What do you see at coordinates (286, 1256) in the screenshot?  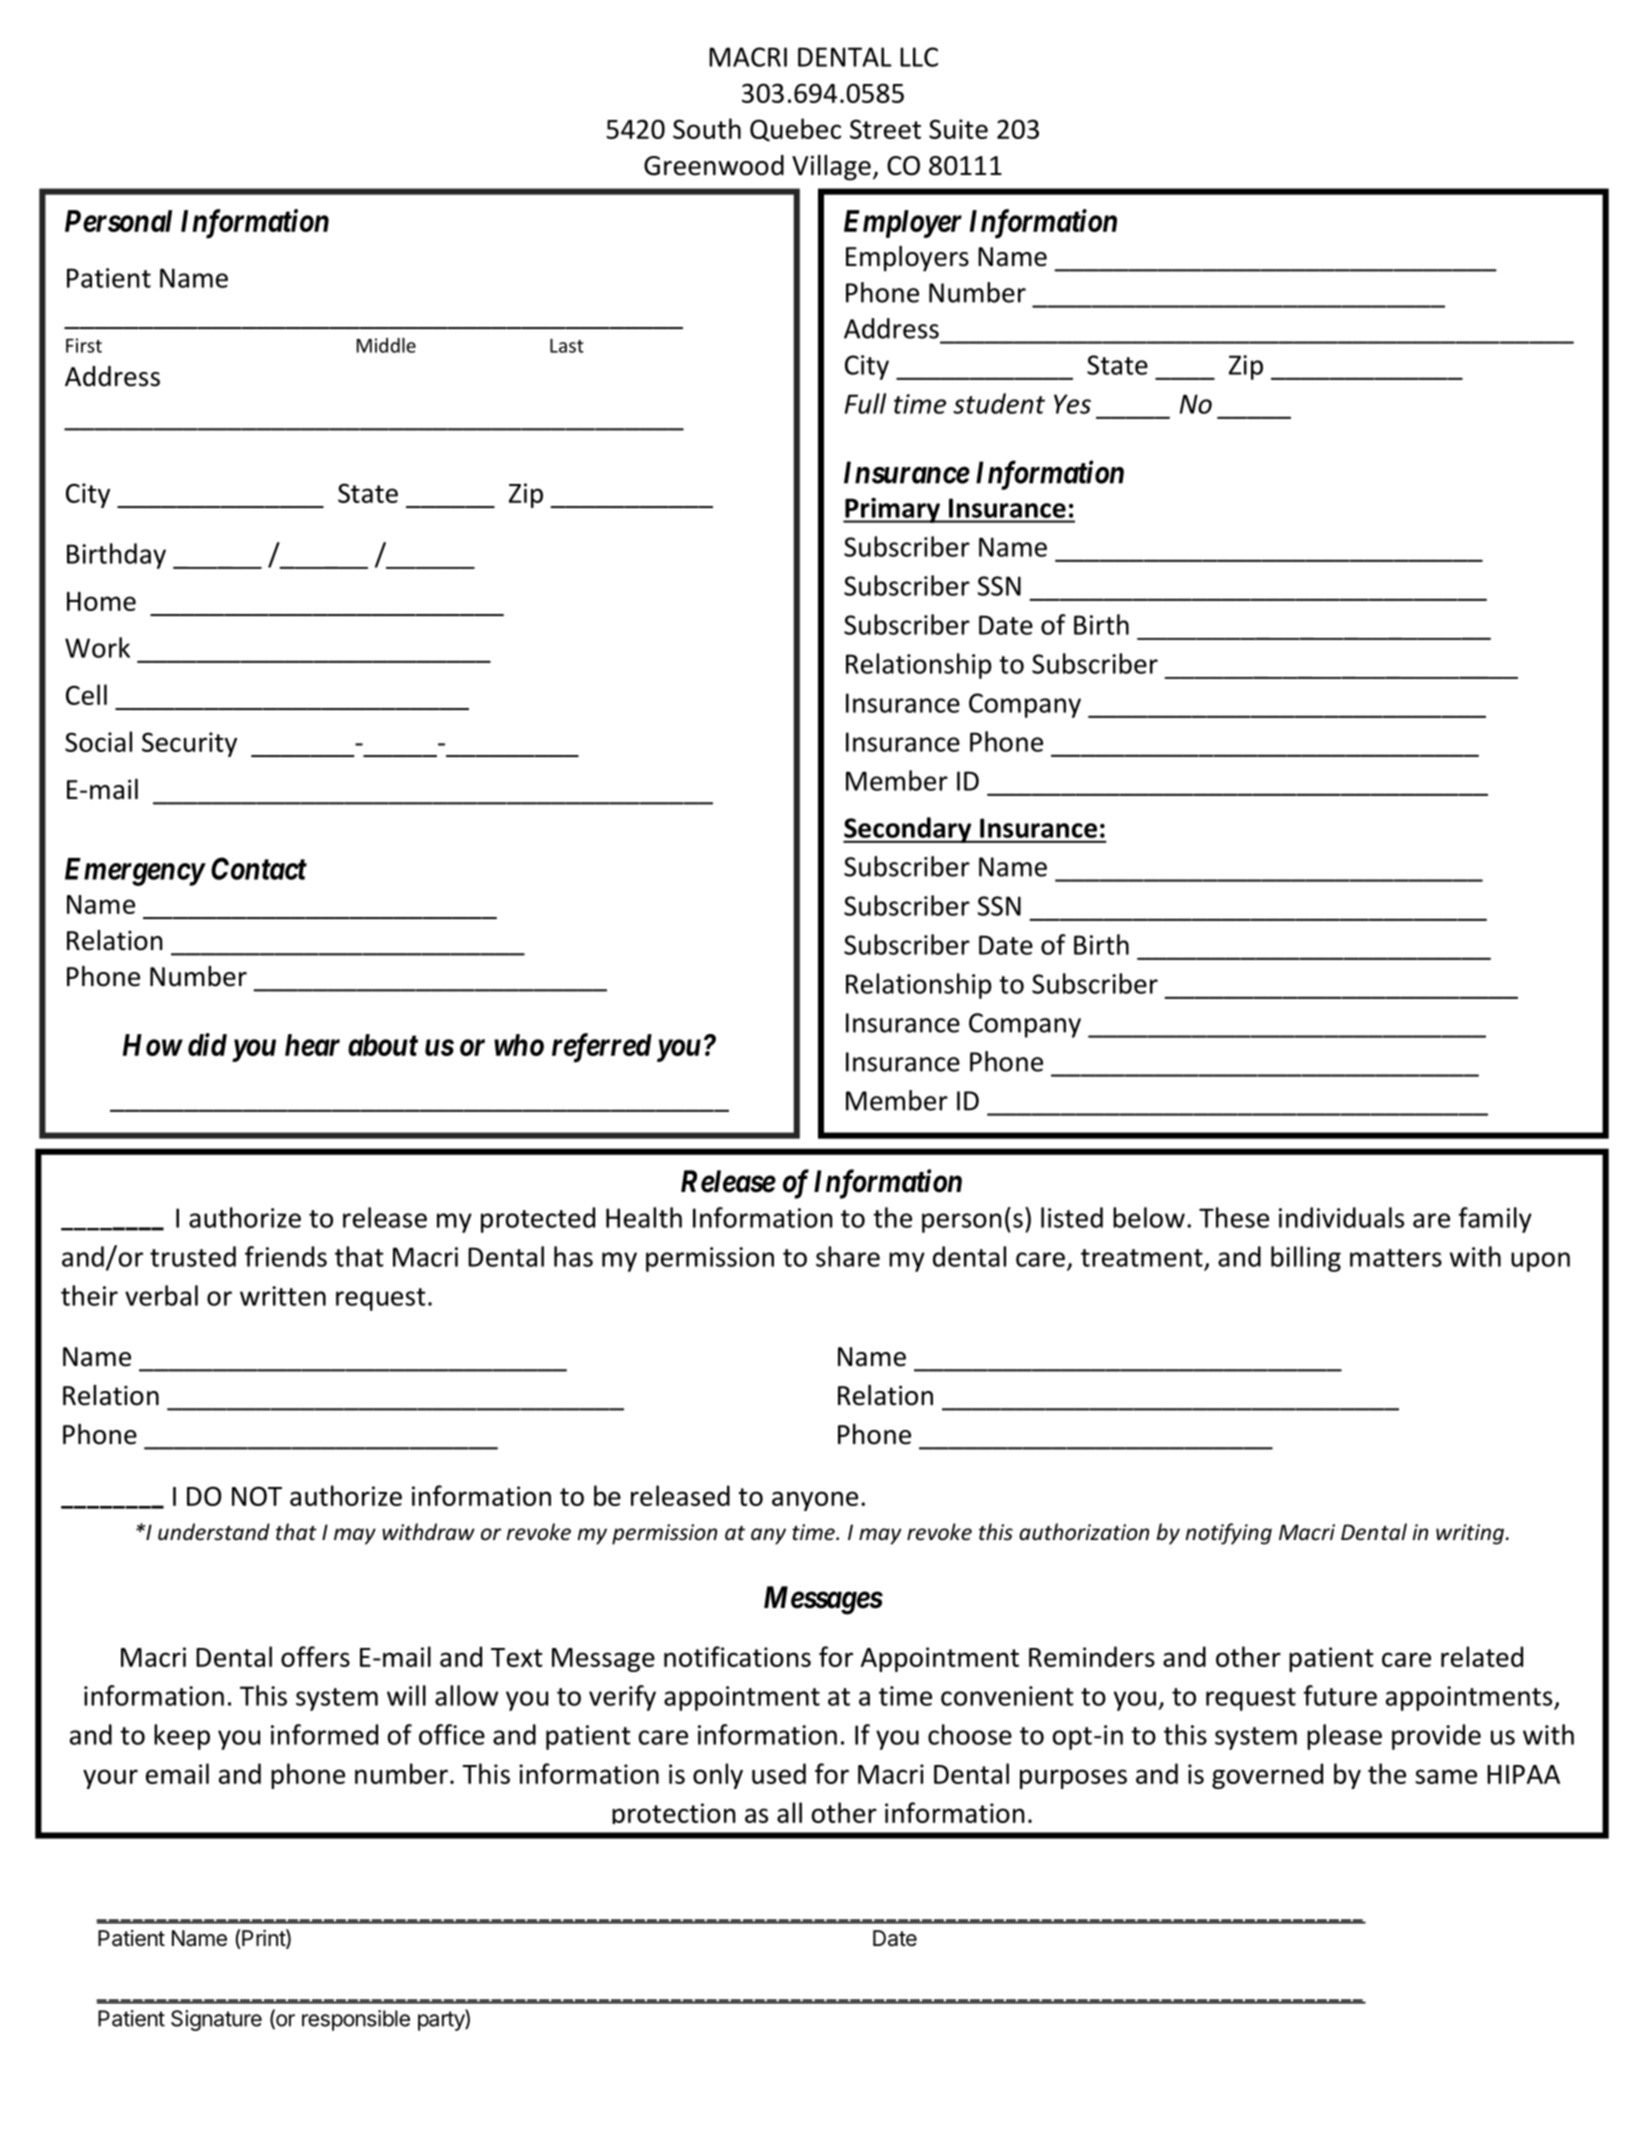 I see `friends` at bounding box center [286, 1256].
